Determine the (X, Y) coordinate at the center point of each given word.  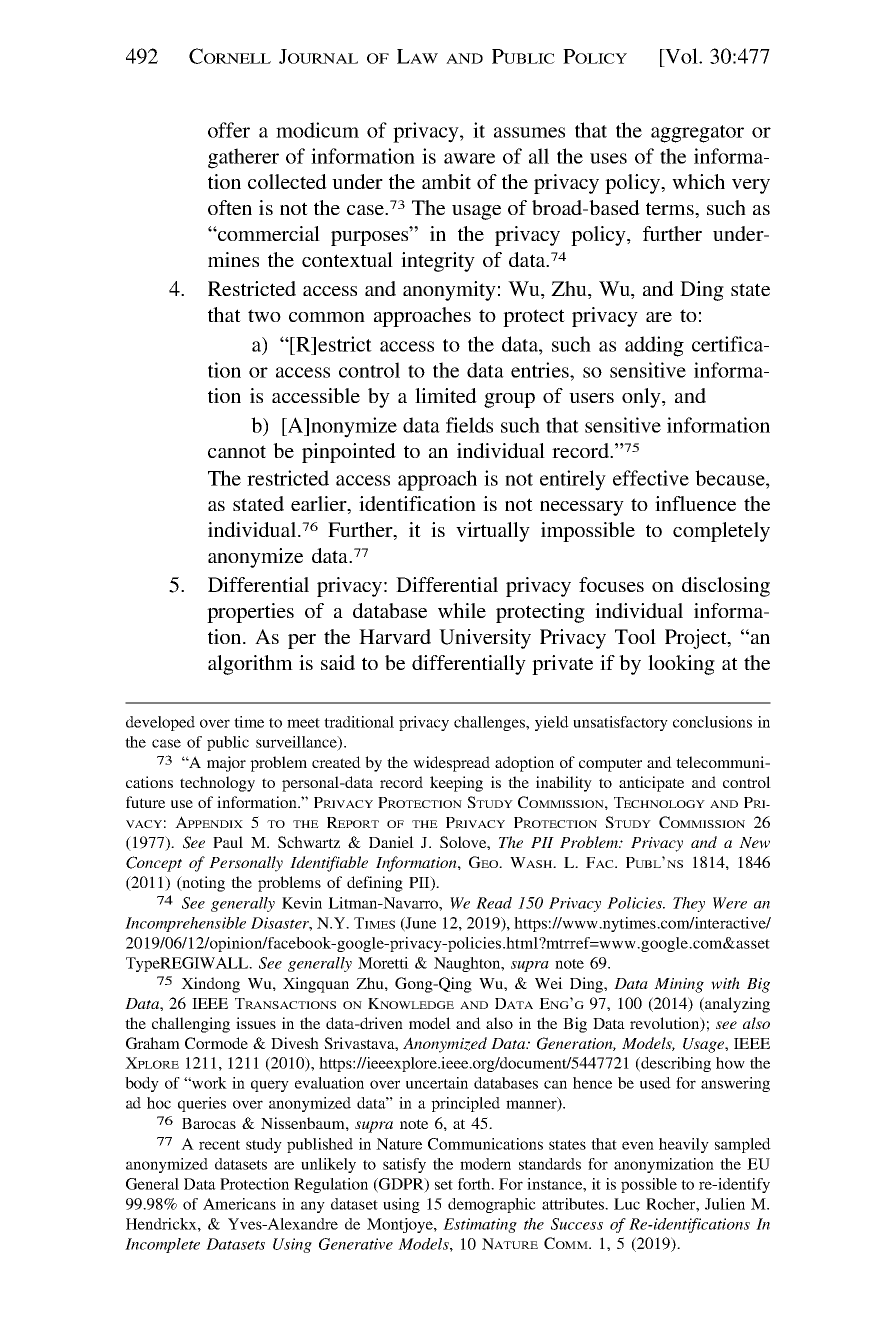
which (698, 181)
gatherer (243, 158)
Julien (725, 1204)
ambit (446, 181)
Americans (239, 1204)
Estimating (480, 1225)
